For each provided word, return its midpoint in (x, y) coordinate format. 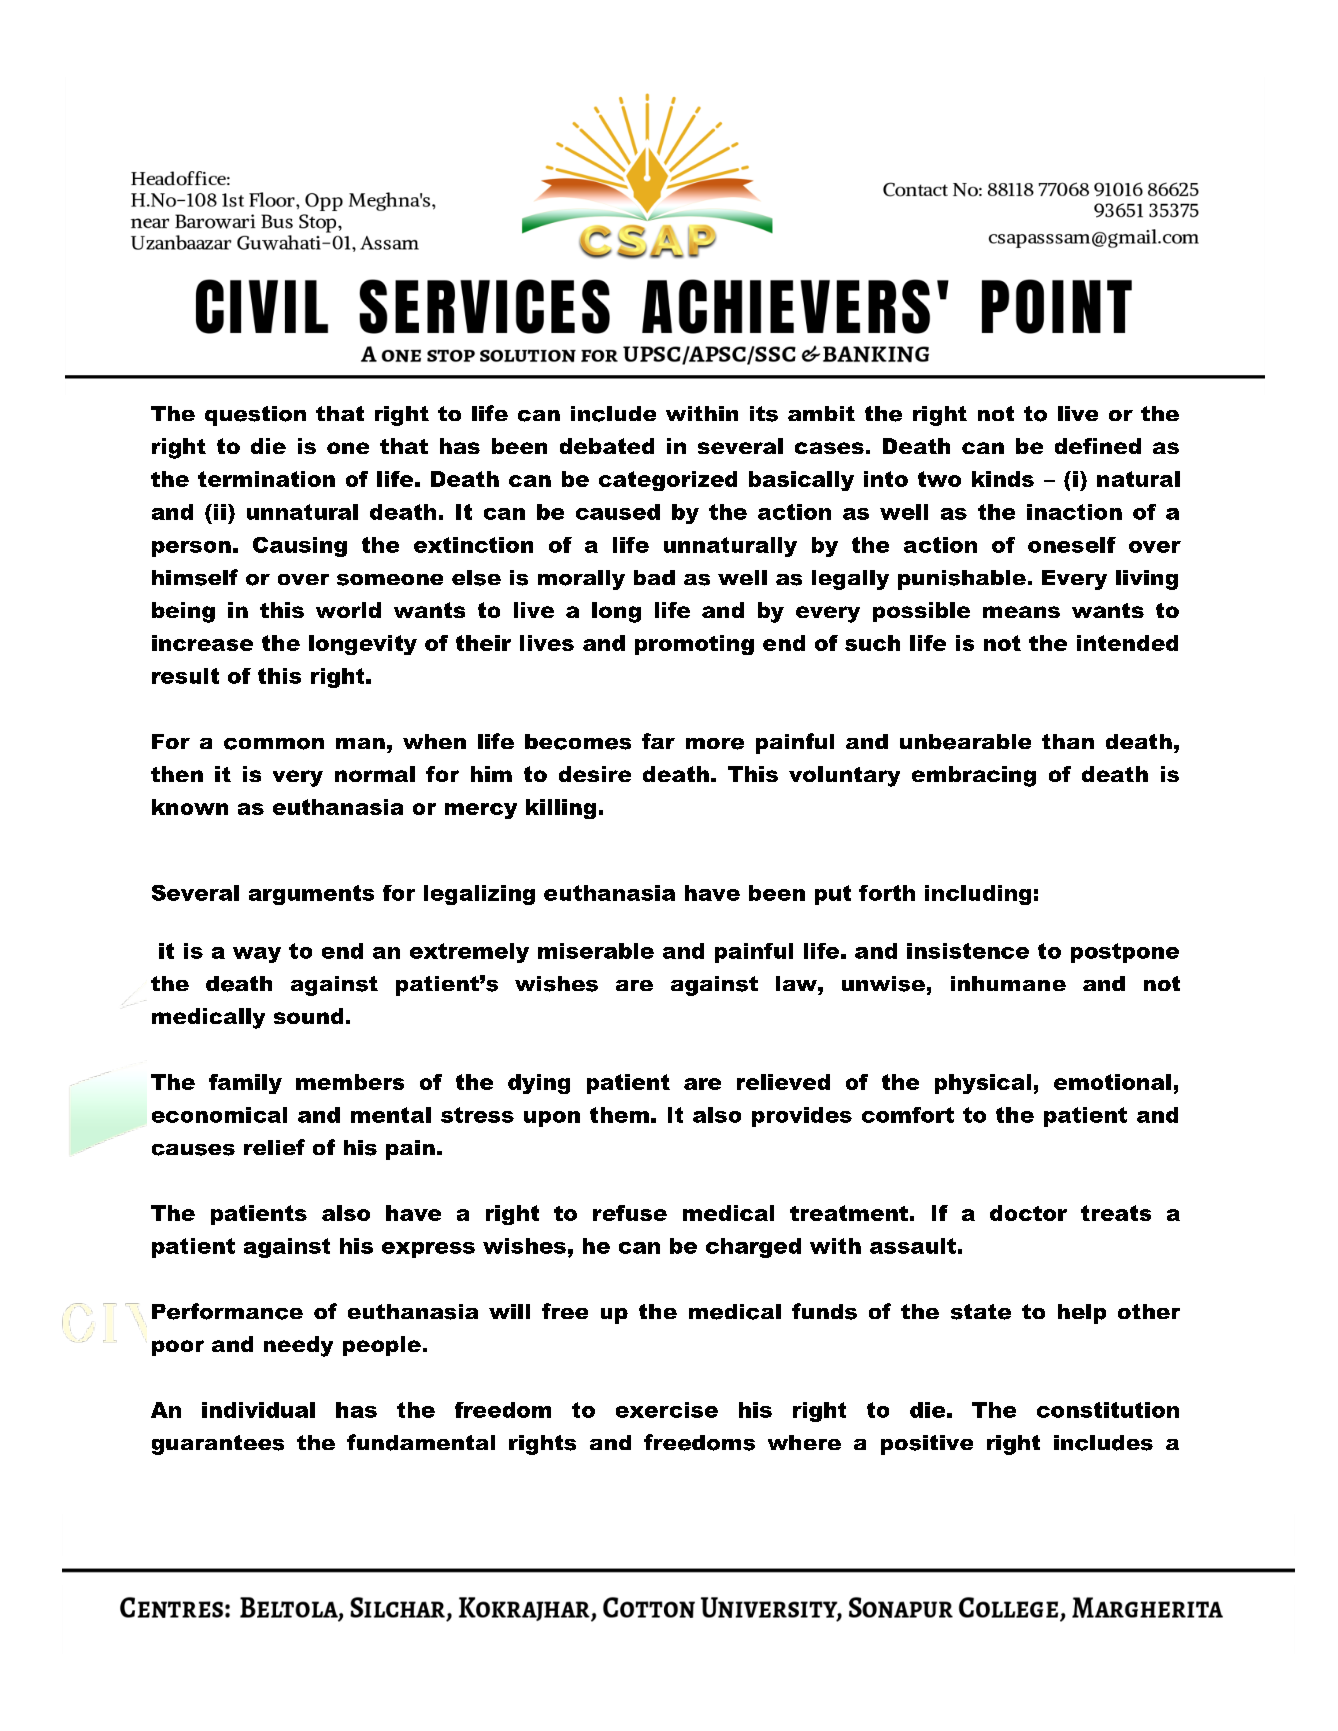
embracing (974, 776)
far (658, 741)
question (255, 416)
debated (607, 446)
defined (1098, 446)
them (619, 1115)
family (245, 1084)
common (274, 744)
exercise (667, 1410)
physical (983, 1084)
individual (258, 1410)
